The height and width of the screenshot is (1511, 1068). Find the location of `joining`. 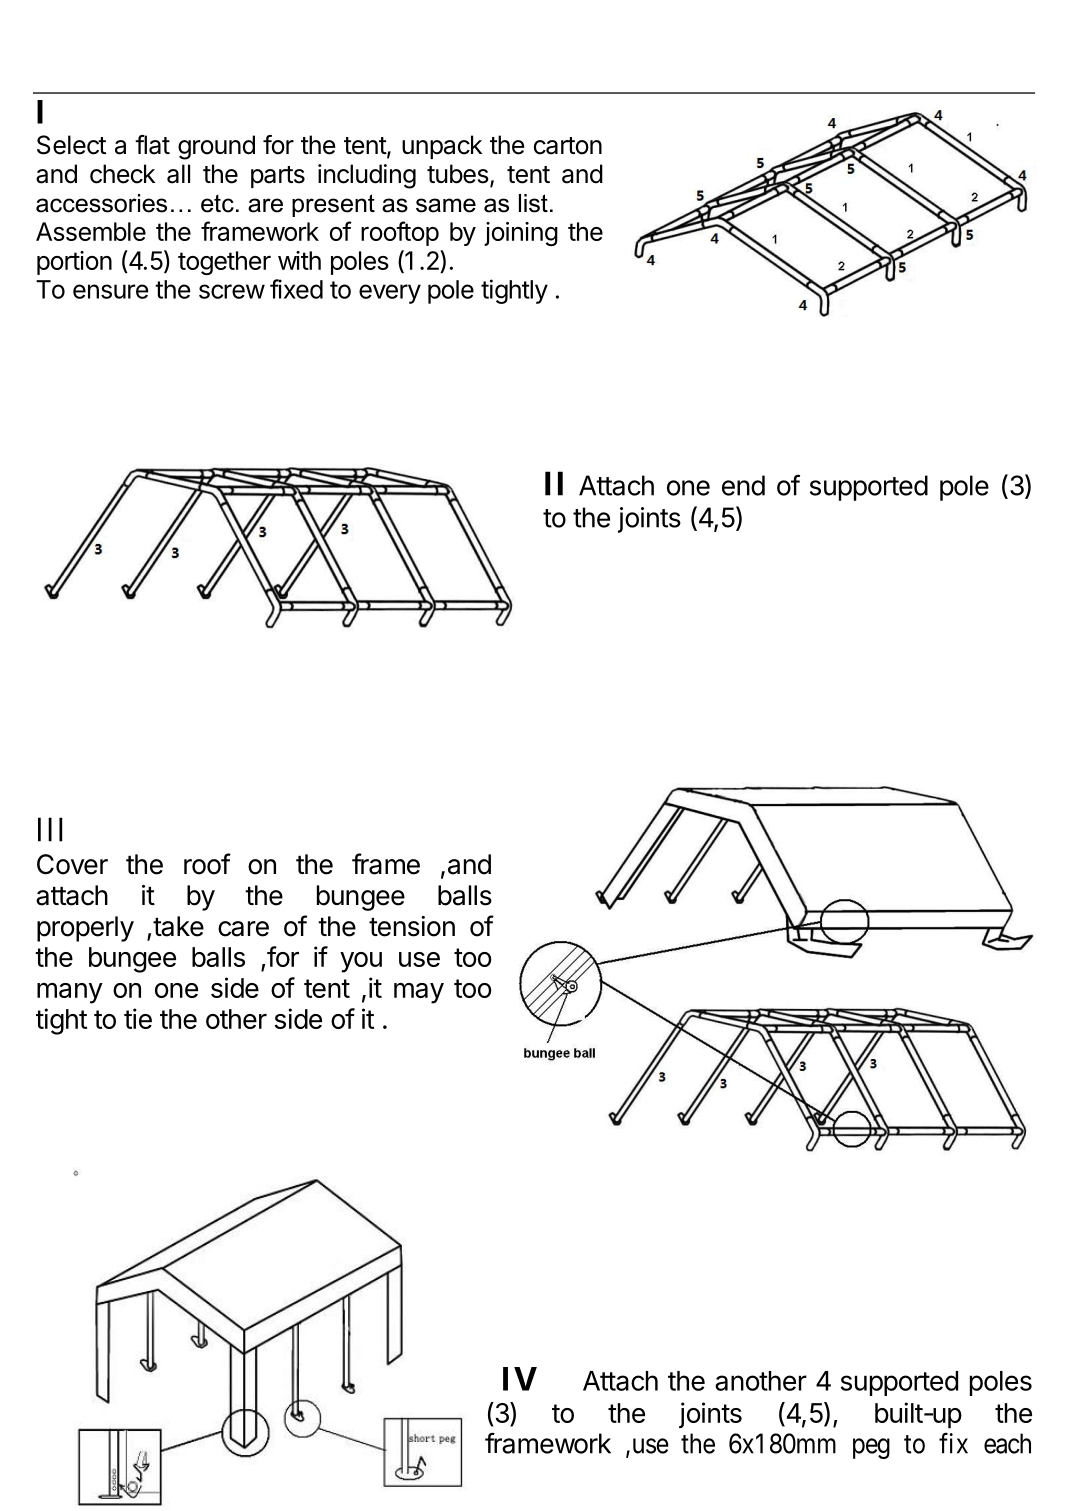

joining is located at coordinates (521, 234).
